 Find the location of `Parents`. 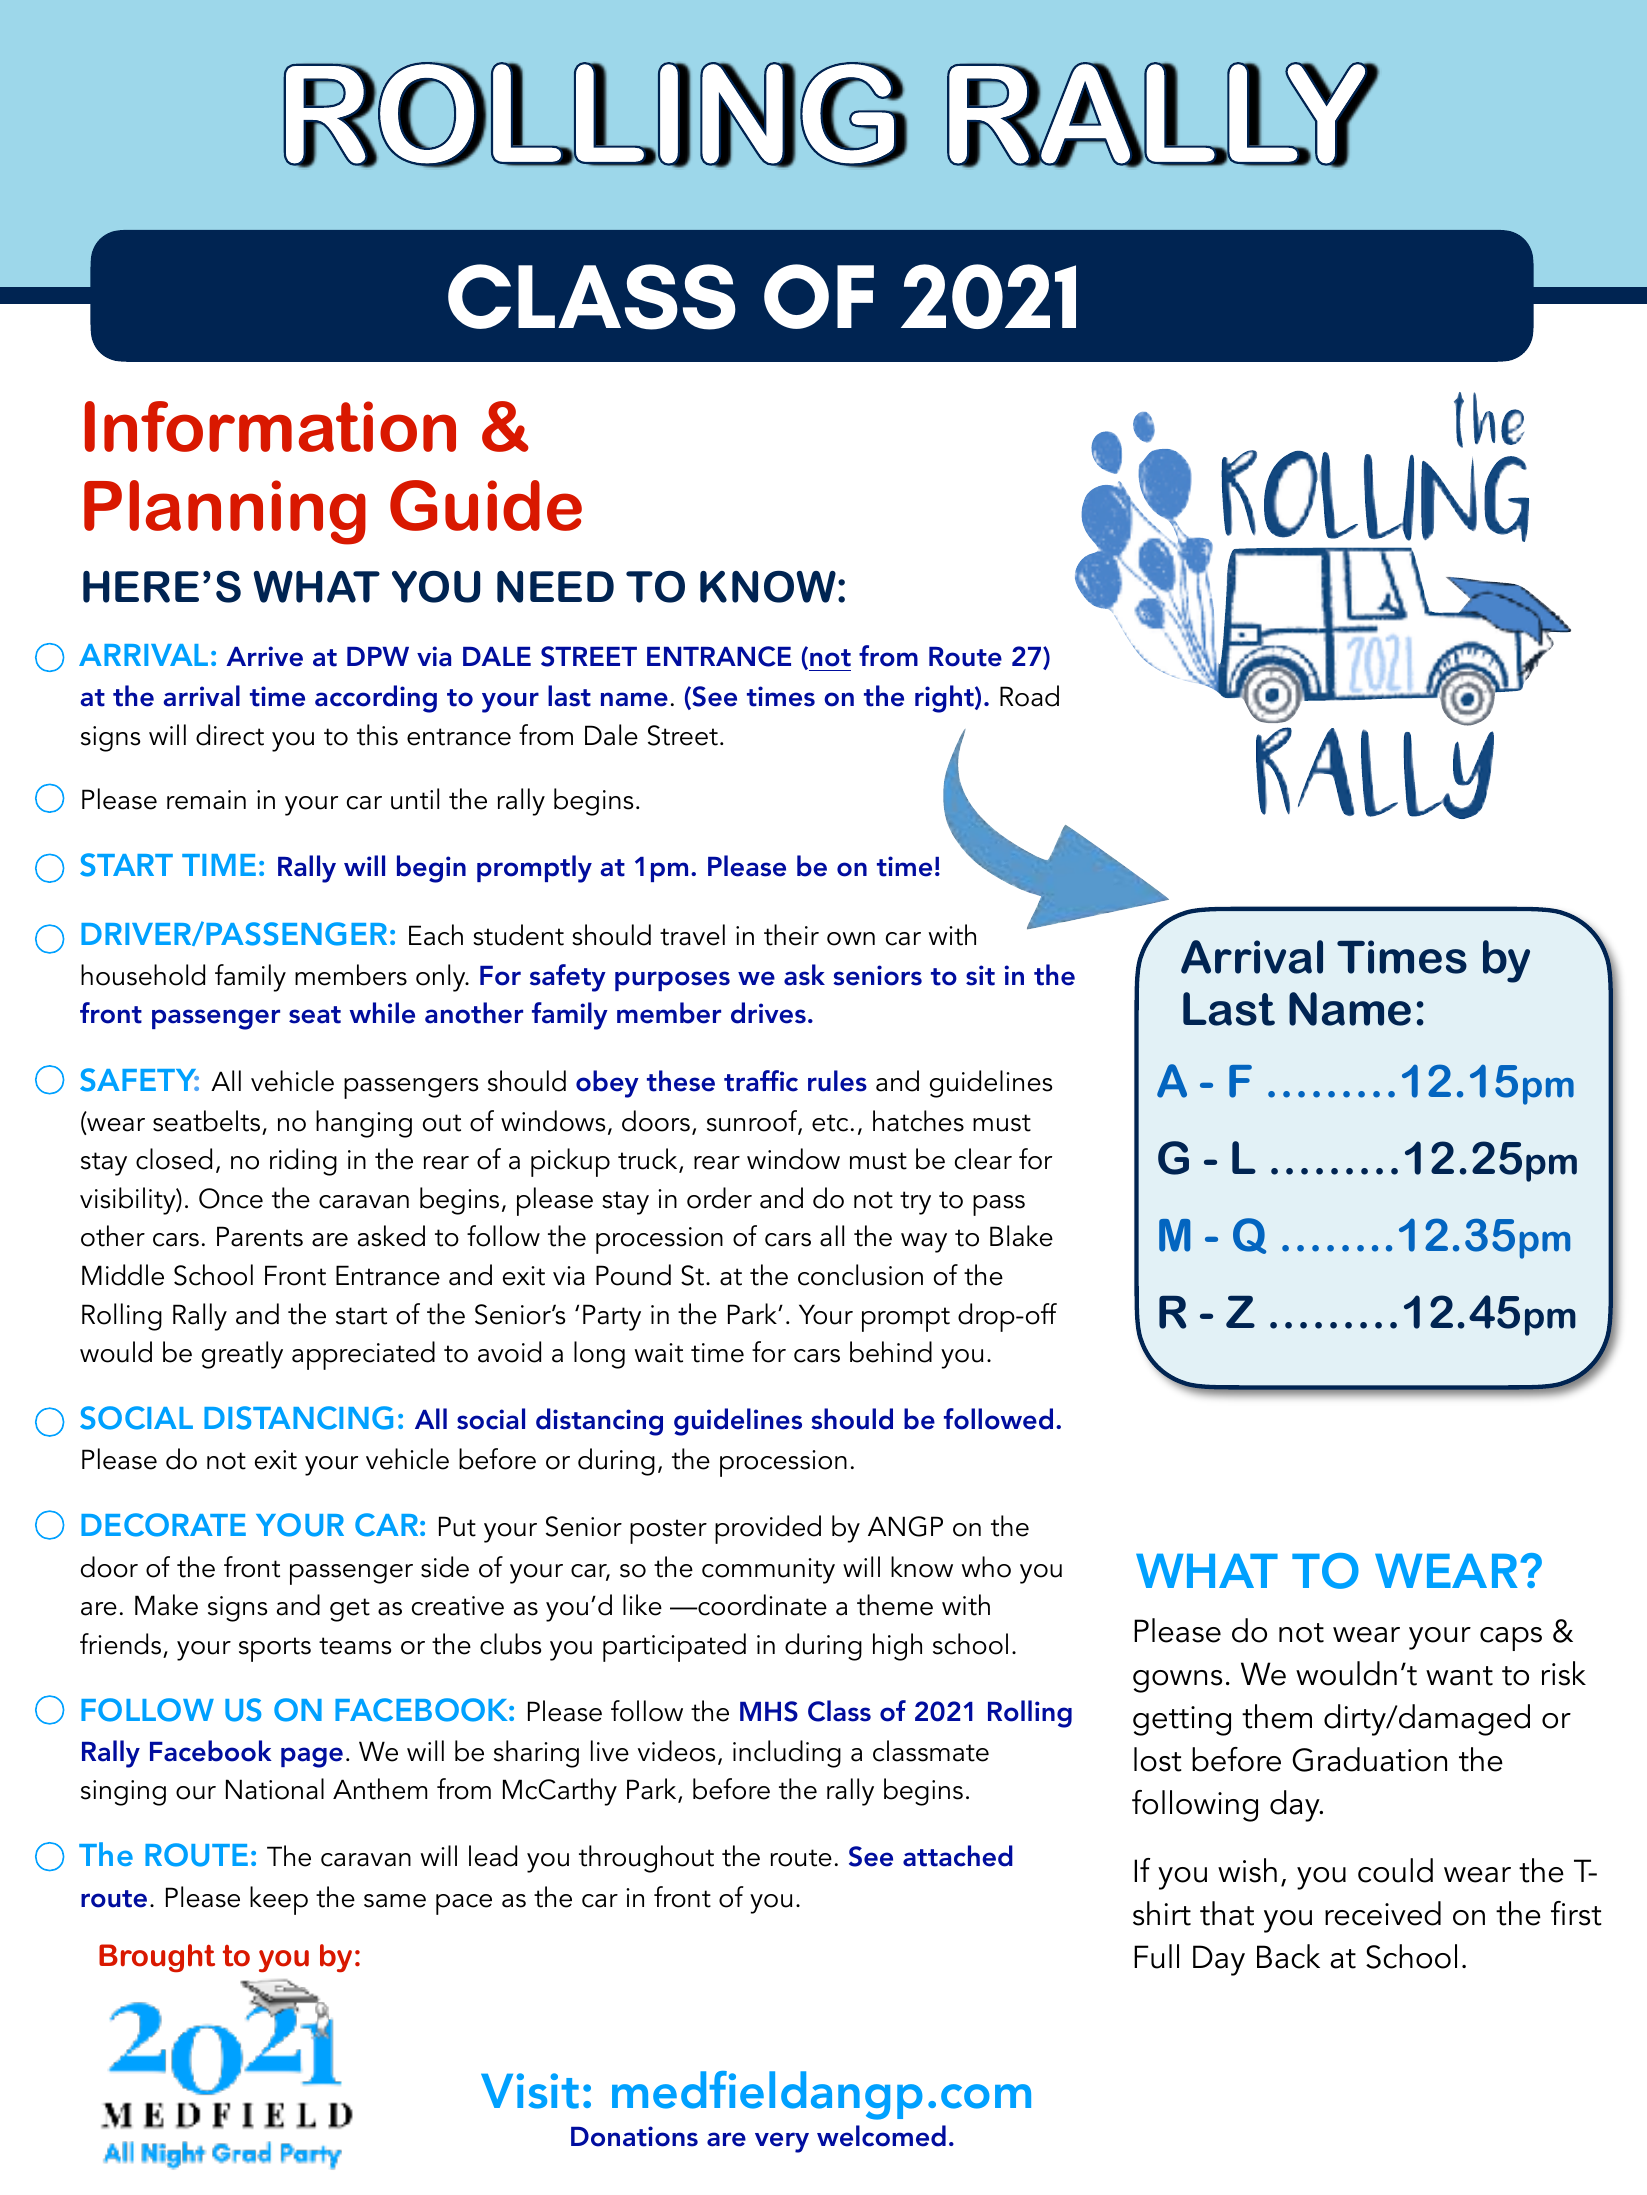

Parents is located at coordinates (260, 1236).
